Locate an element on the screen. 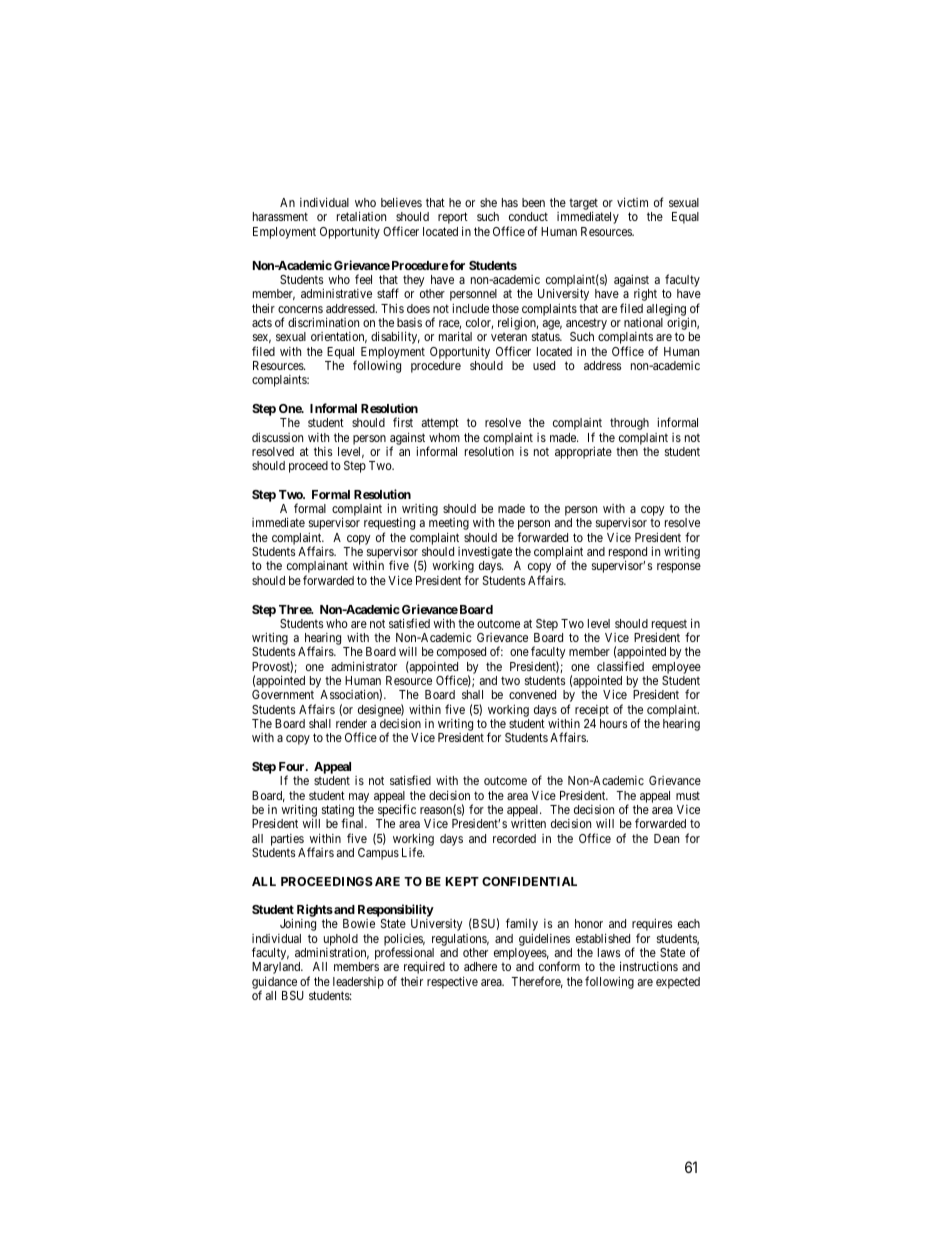  attempt is located at coordinates (440, 424).
